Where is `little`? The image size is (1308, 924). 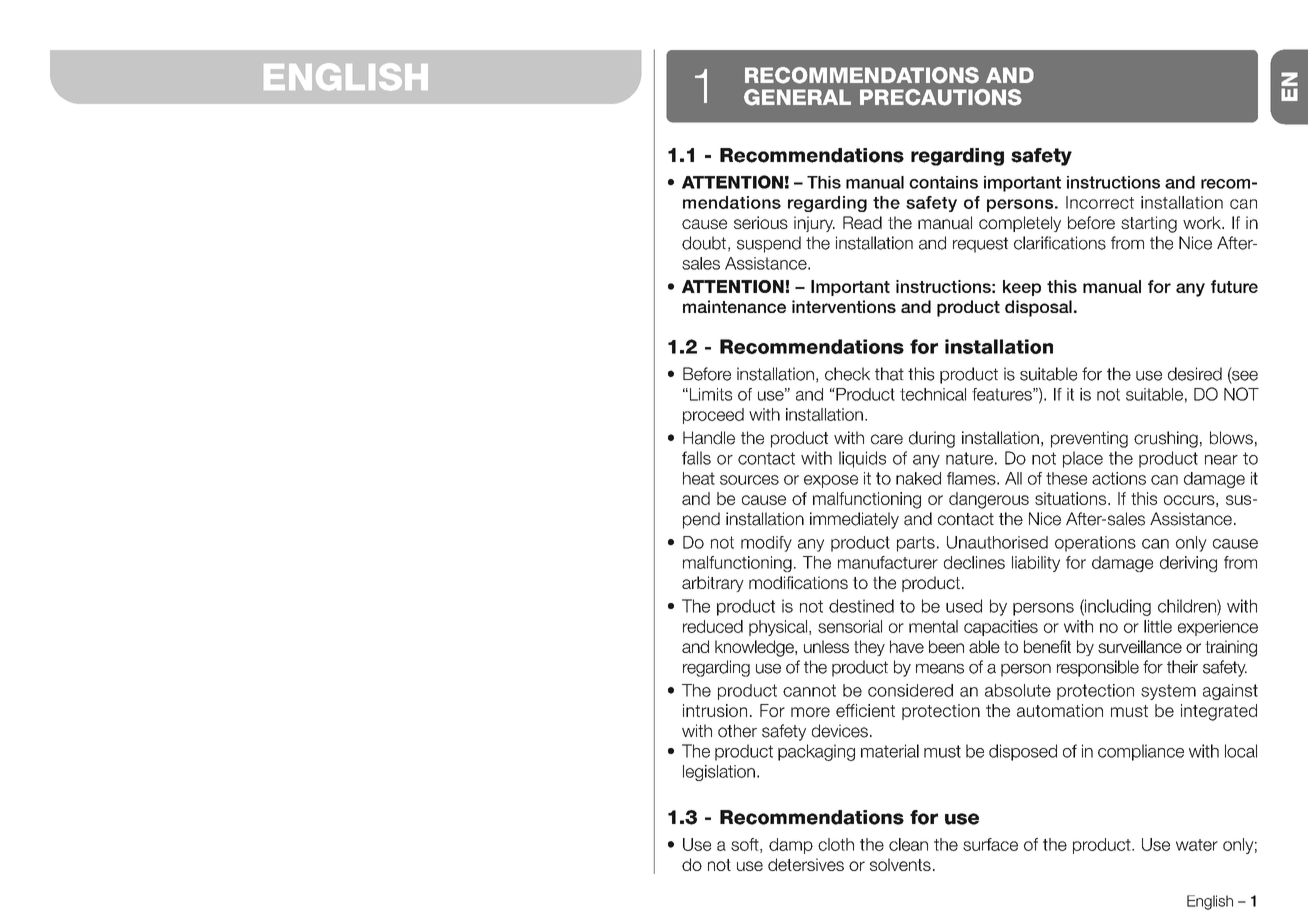 little is located at coordinates (1158, 626).
